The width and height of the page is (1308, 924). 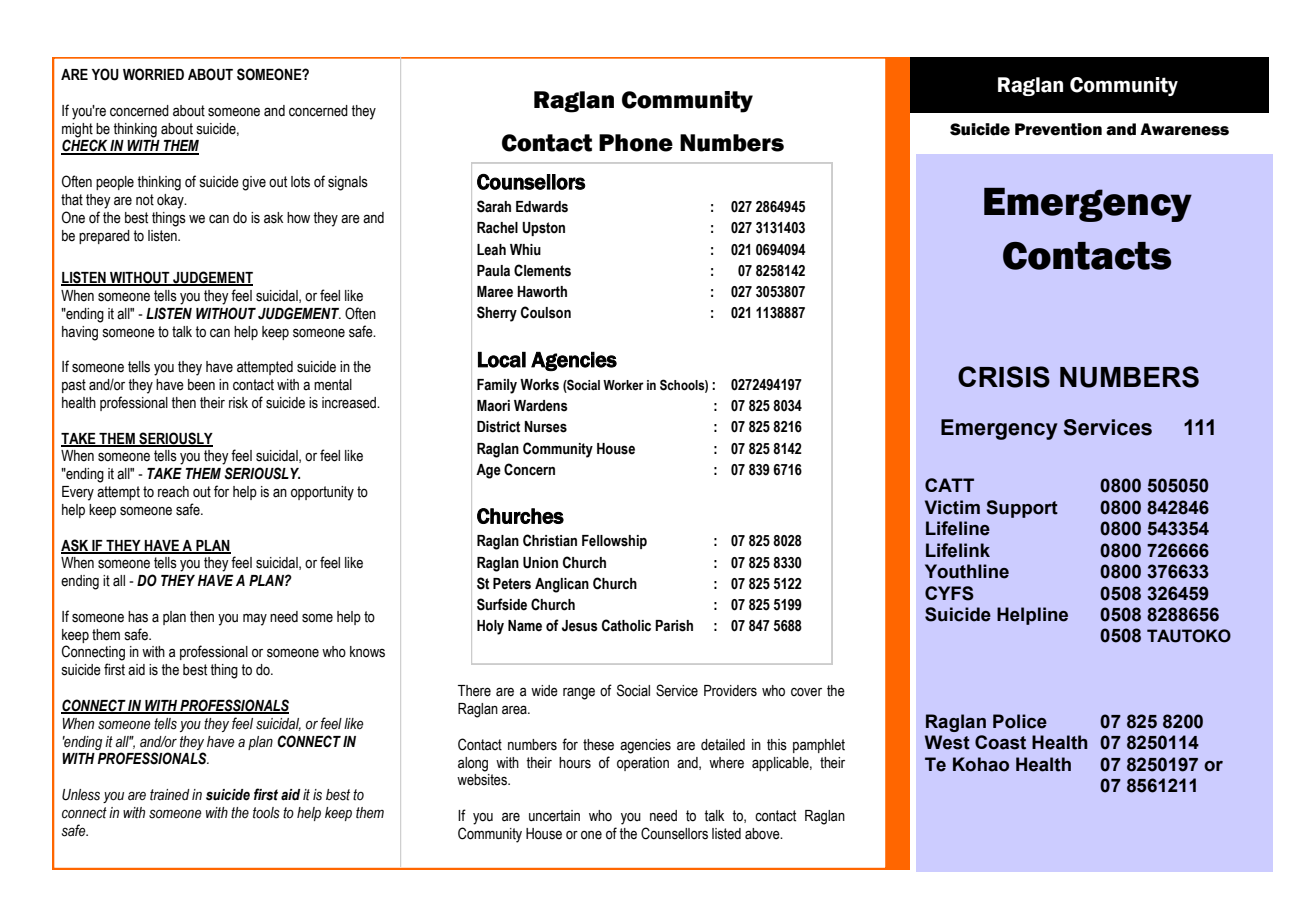 What do you see at coordinates (546, 427) in the page?
I see `Nurses` at bounding box center [546, 427].
